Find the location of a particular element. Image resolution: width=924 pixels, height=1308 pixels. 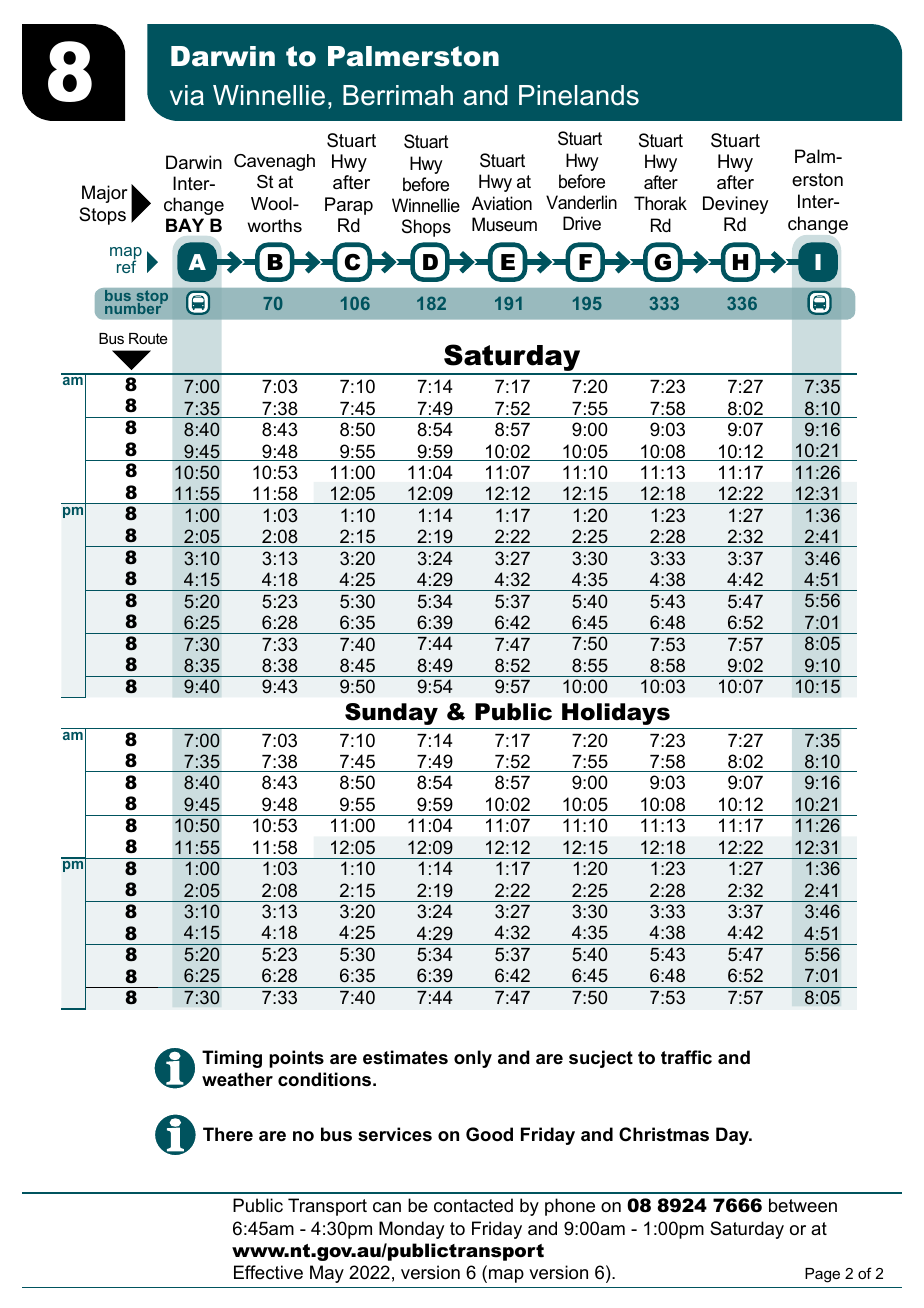

Sunday is located at coordinates (391, 714).
